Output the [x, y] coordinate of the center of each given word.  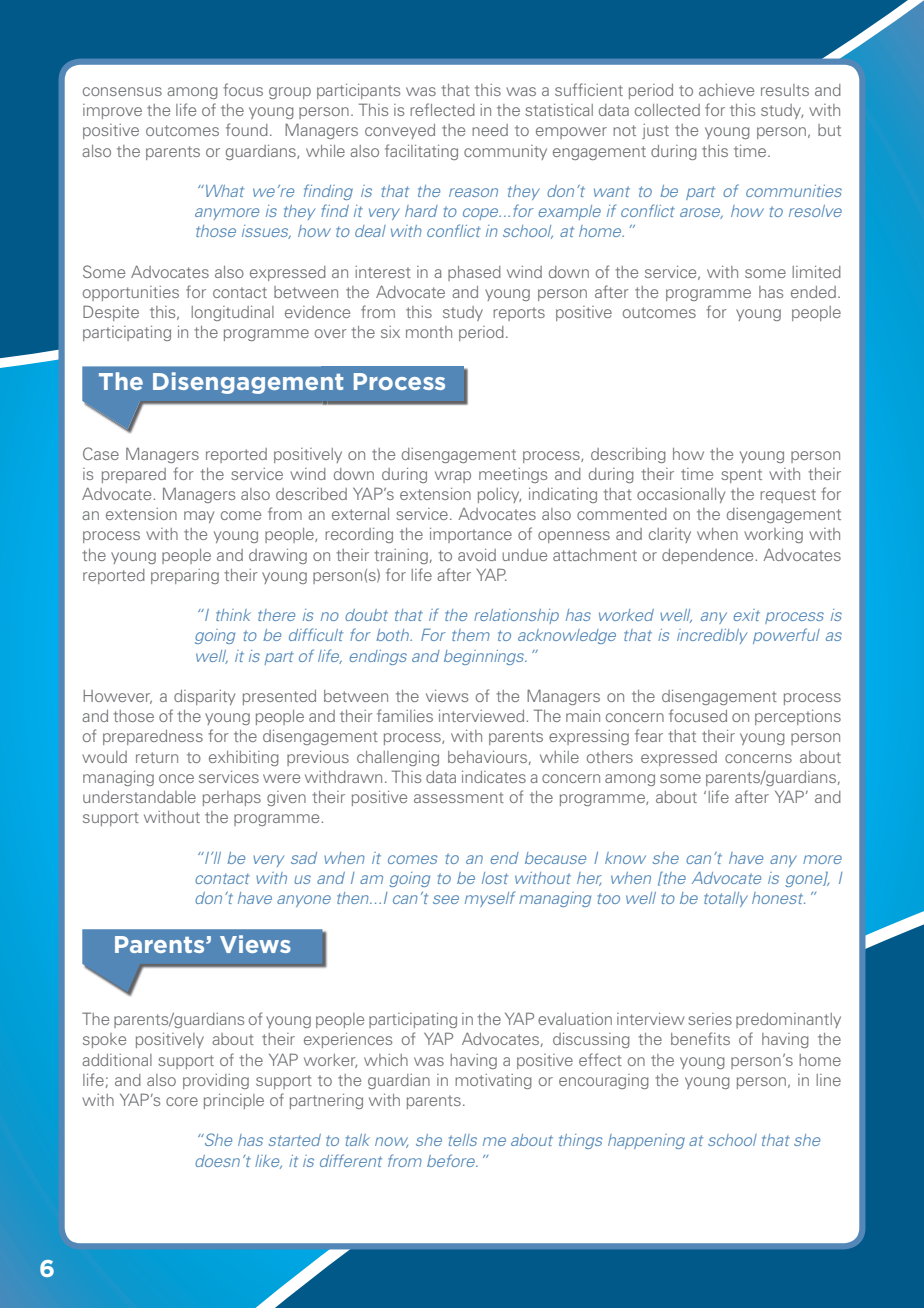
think [233, 615]
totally [726, 899]
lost [495, 878]
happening [646, 1141]
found [247, 129]
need [490, 130]
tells [463, 1140]
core [182, 1101]
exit [747, 615]
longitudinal [233, 313]
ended [813, 292]
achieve [726, 90]
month [429, 332]
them [471, 635]
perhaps [232, 798]
